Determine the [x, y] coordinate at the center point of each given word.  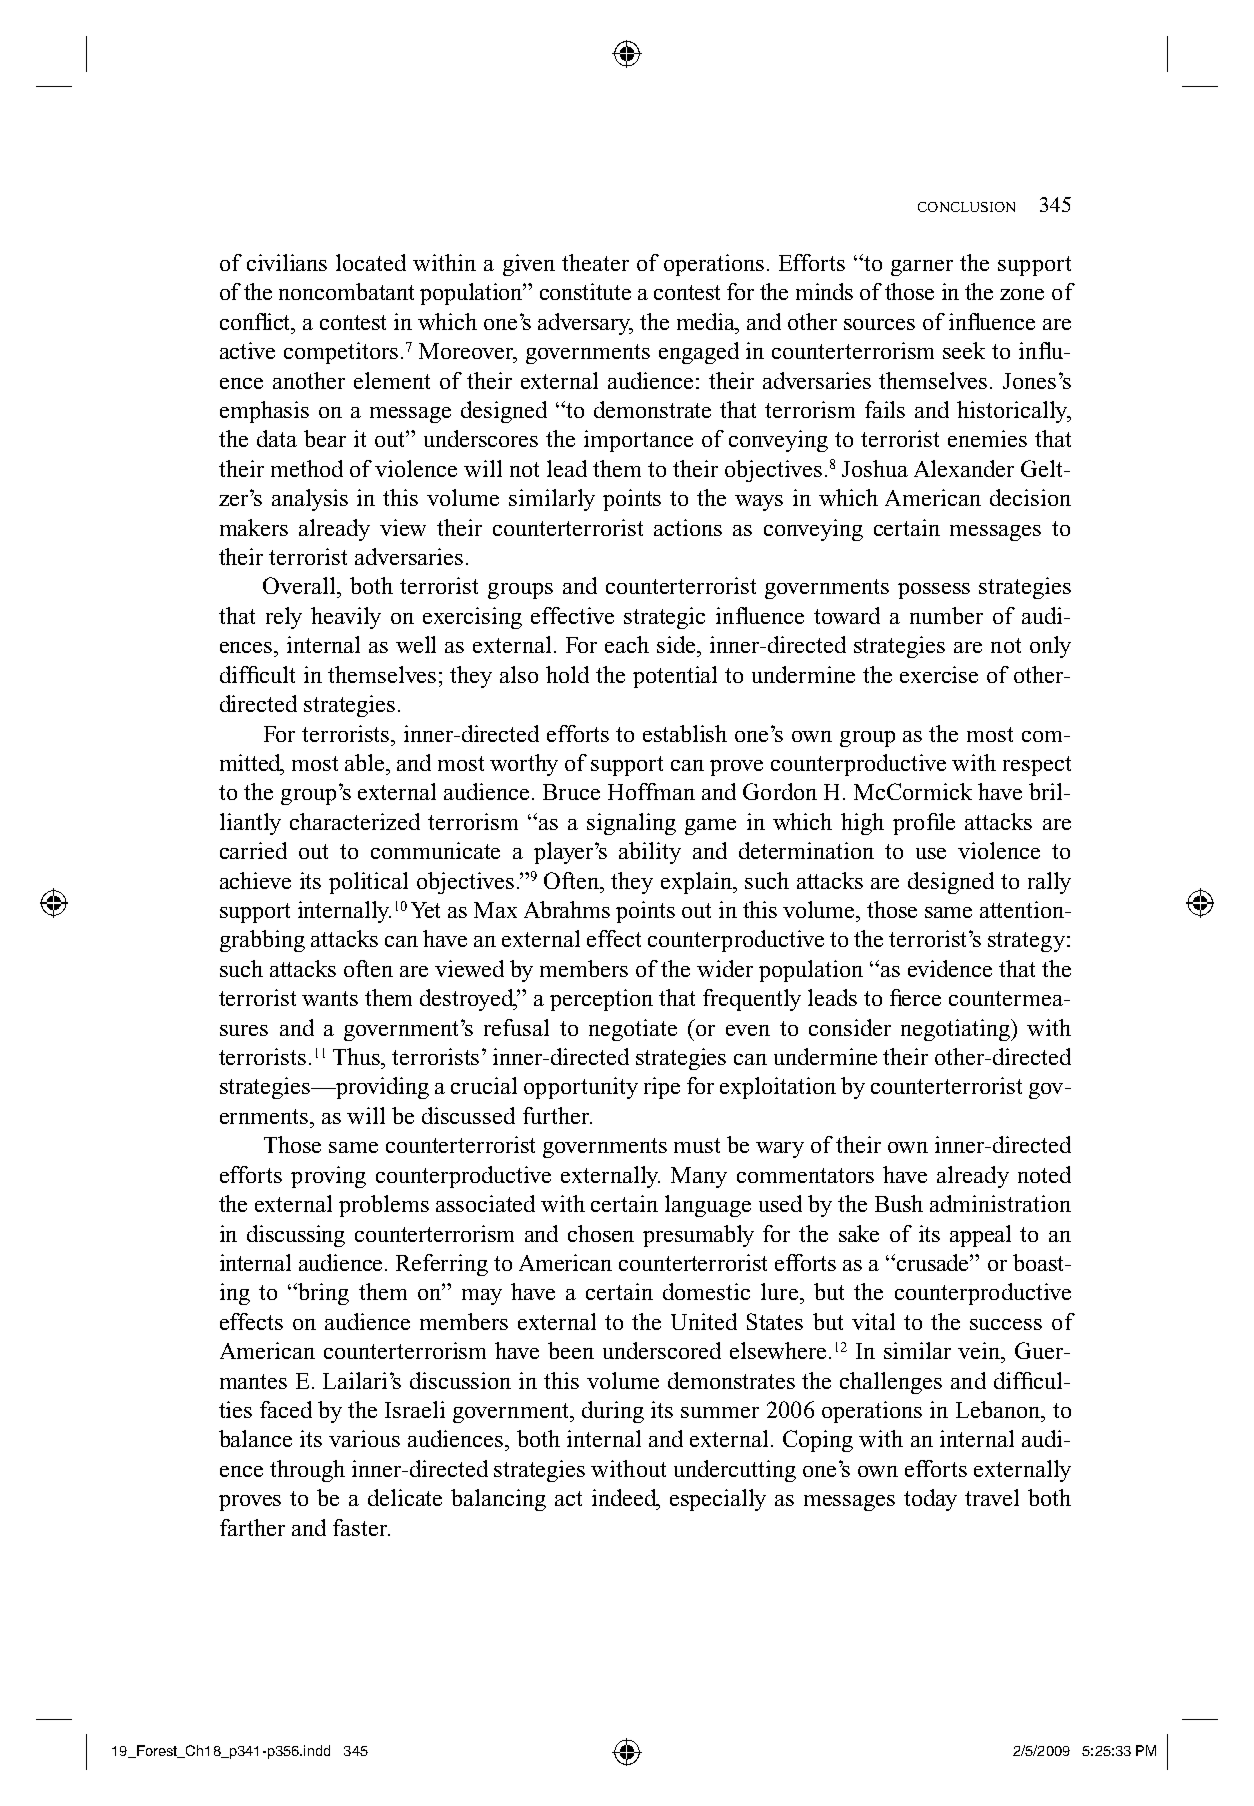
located [371, 262]
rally [1049, 883]
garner [922, 268]
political [368, 883]
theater [595, 262]
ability [650, 853]
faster [361, 1527]
